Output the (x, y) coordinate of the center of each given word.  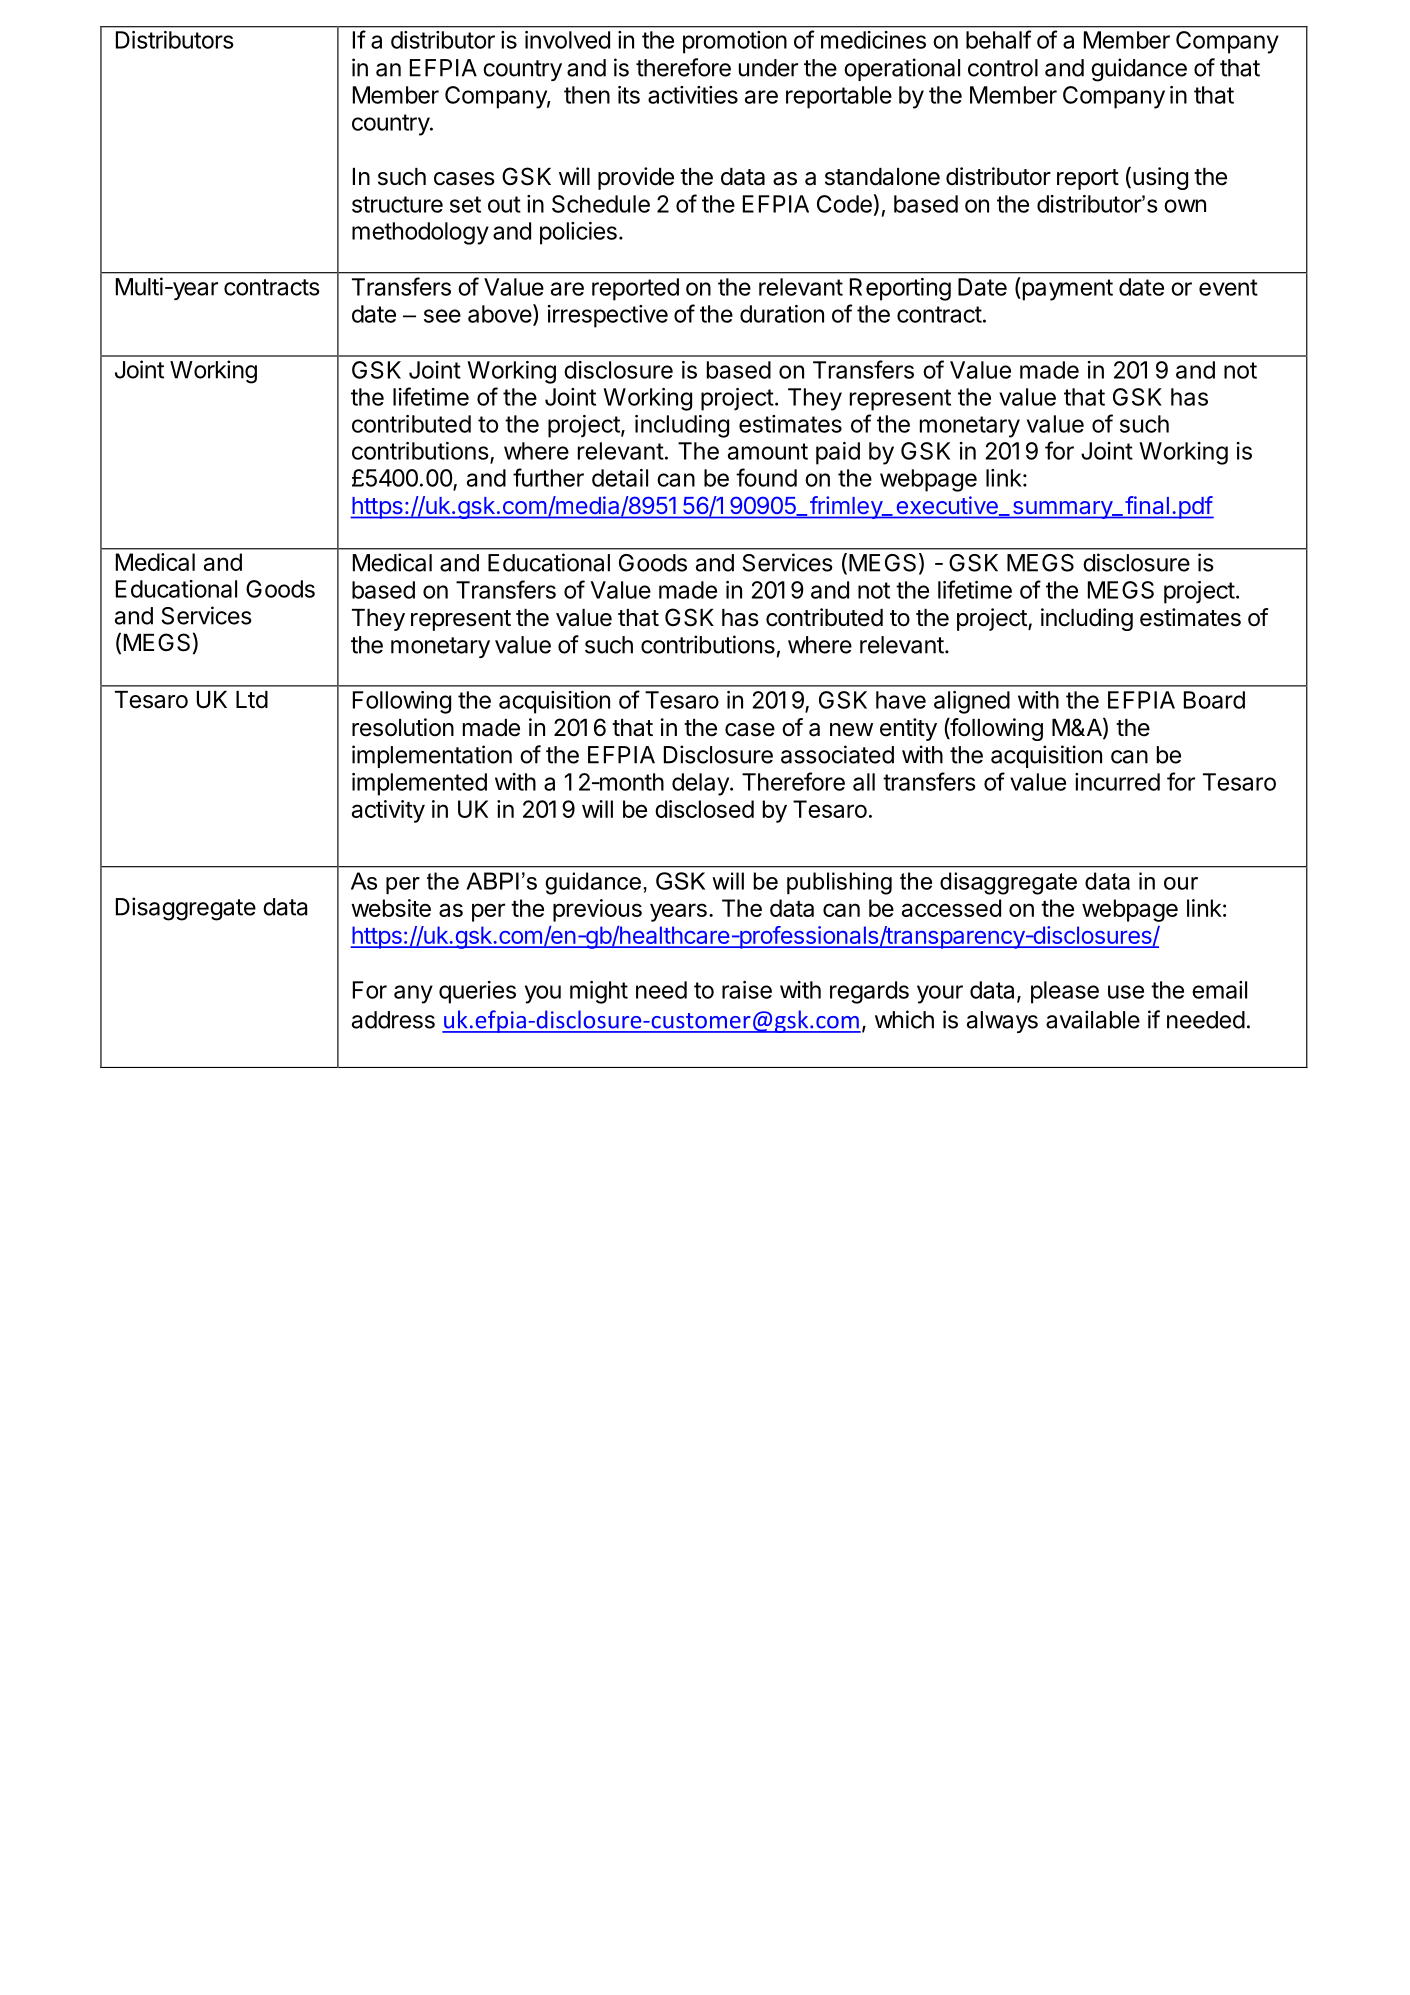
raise (747, 990)
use (1126, 992)
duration (782, 314)
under (768, 68)
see (442, 316)
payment (1066, 289)
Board (1214, 700)
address (393, 1020)
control (1003, 68)
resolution (403, 727)
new (851, 730)
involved (567, 40)
